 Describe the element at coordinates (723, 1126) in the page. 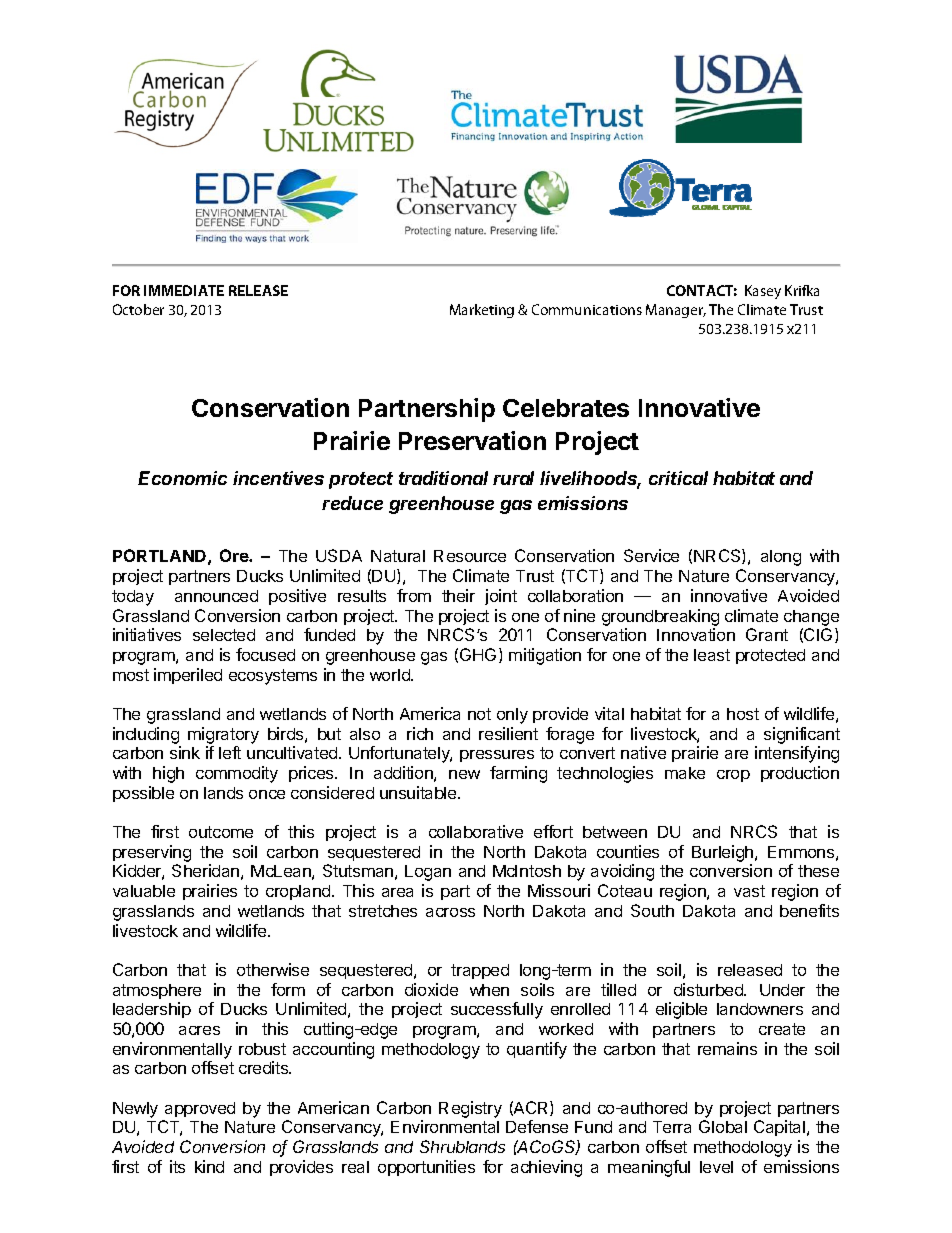

I see `Global` at that location.
